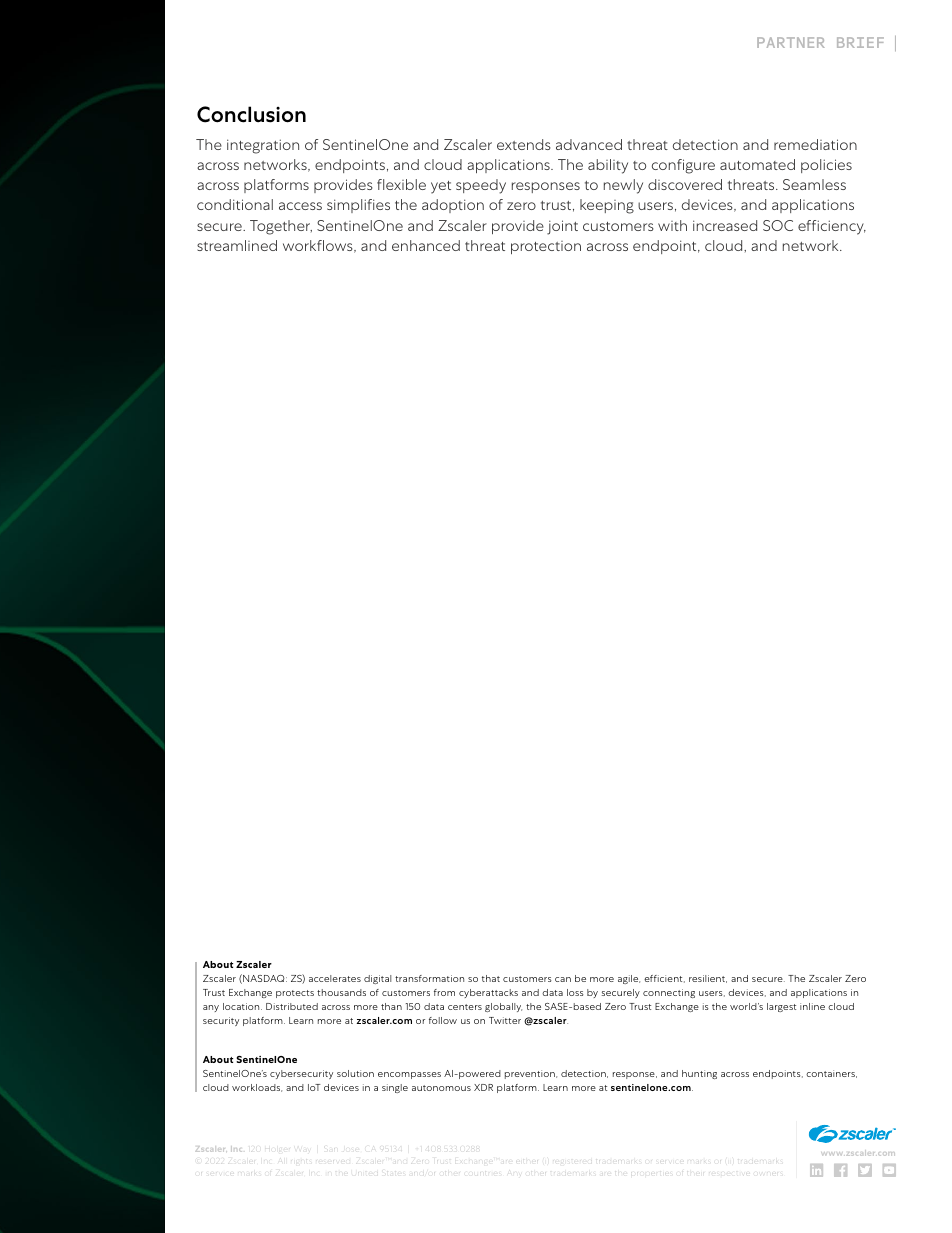  What do you see at coordinates (778, 225) in the screenshot?
I see `SOC` at bounding box center [778, 225].
